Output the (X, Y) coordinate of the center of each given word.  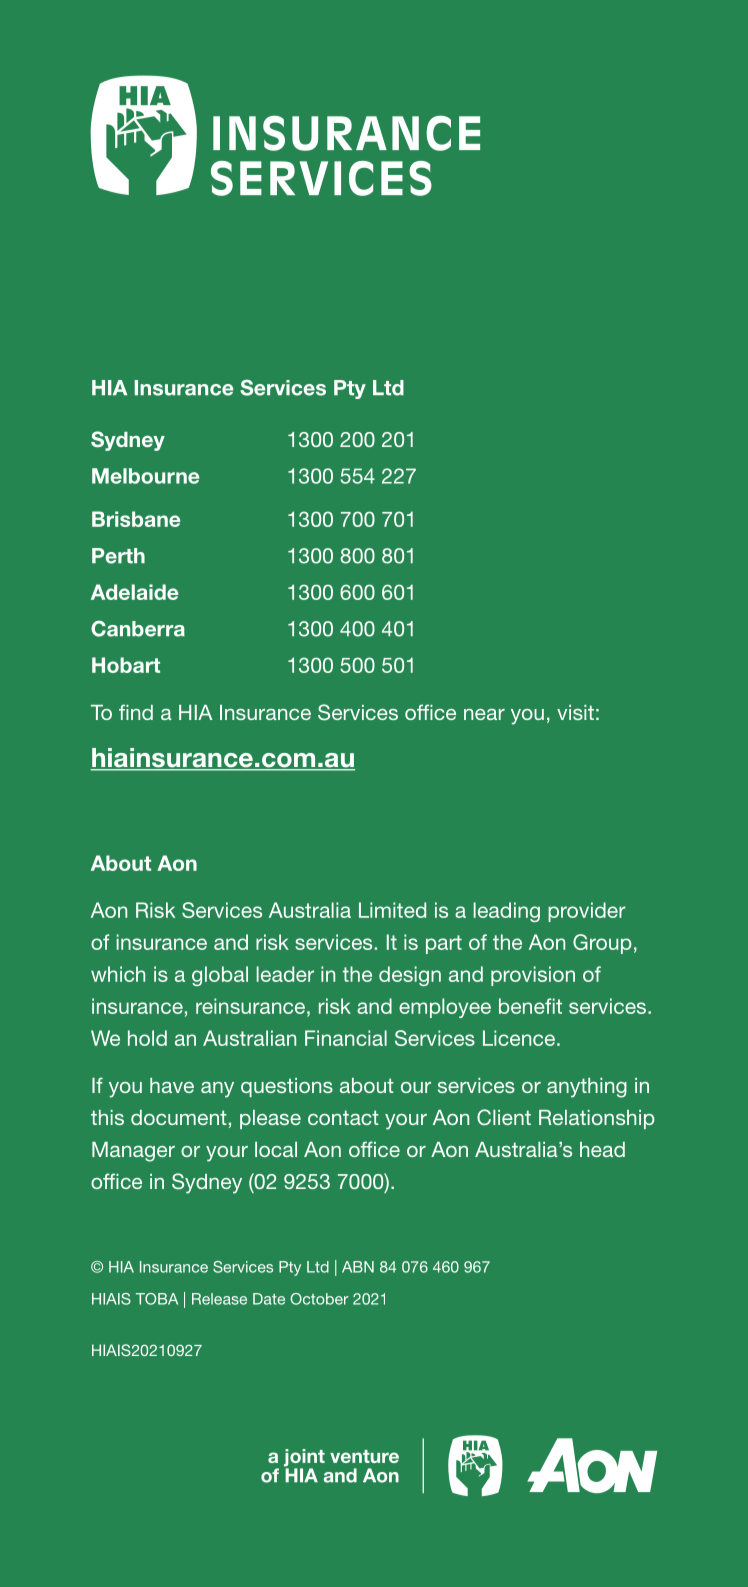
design (410, 976)
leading (507, 912)
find (136, 712)
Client (504, 1117)
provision (533, 976)
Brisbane (136, 519)
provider (587, 912)
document (179, 1117)
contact (343, 1117)
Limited (392, 910)
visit (575, 712)
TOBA (157, 1299)
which (118, 974)
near (484, 714)
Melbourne (145, 476)
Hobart (126, 665)
